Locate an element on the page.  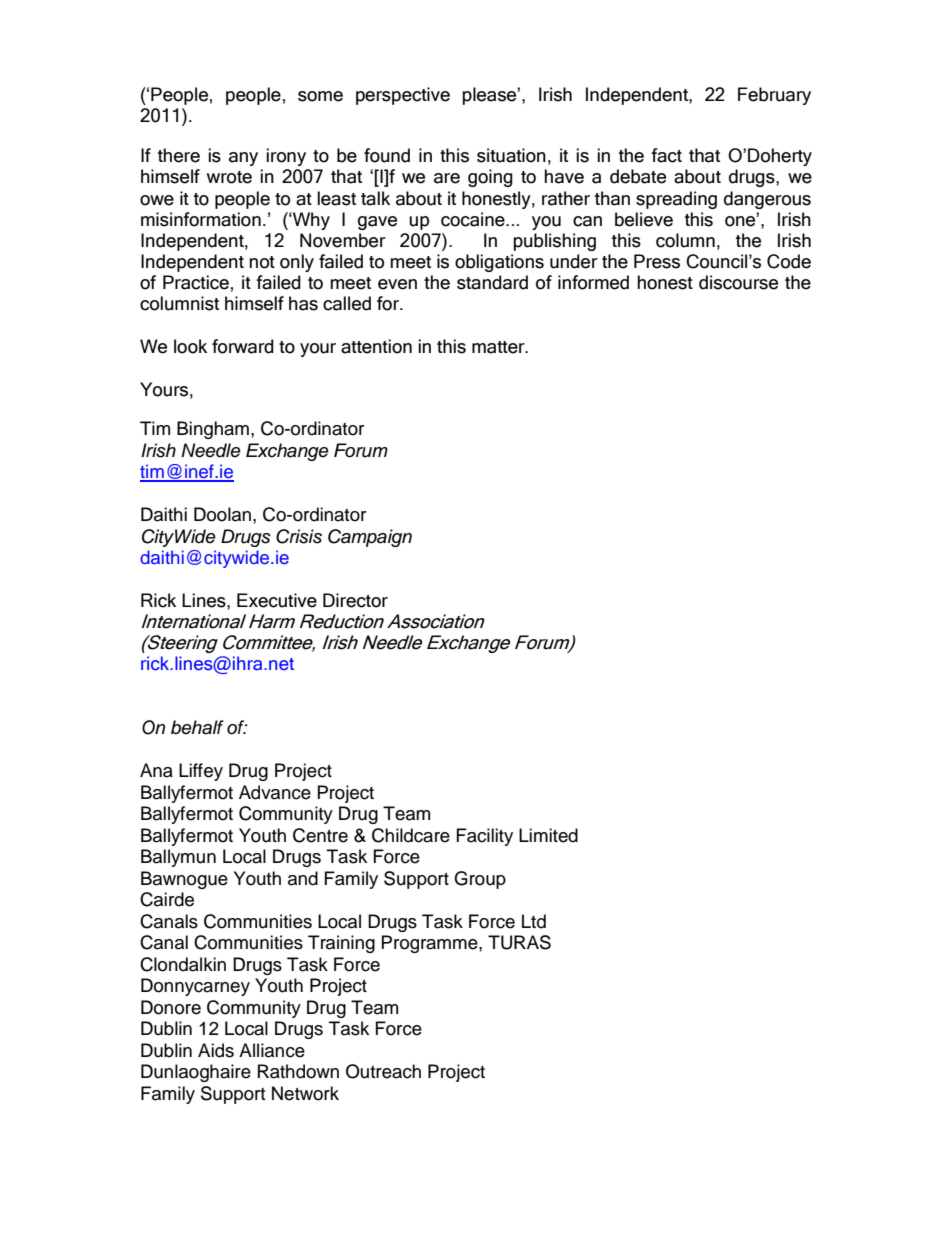
Executive is located at coordinates (277, 600).
